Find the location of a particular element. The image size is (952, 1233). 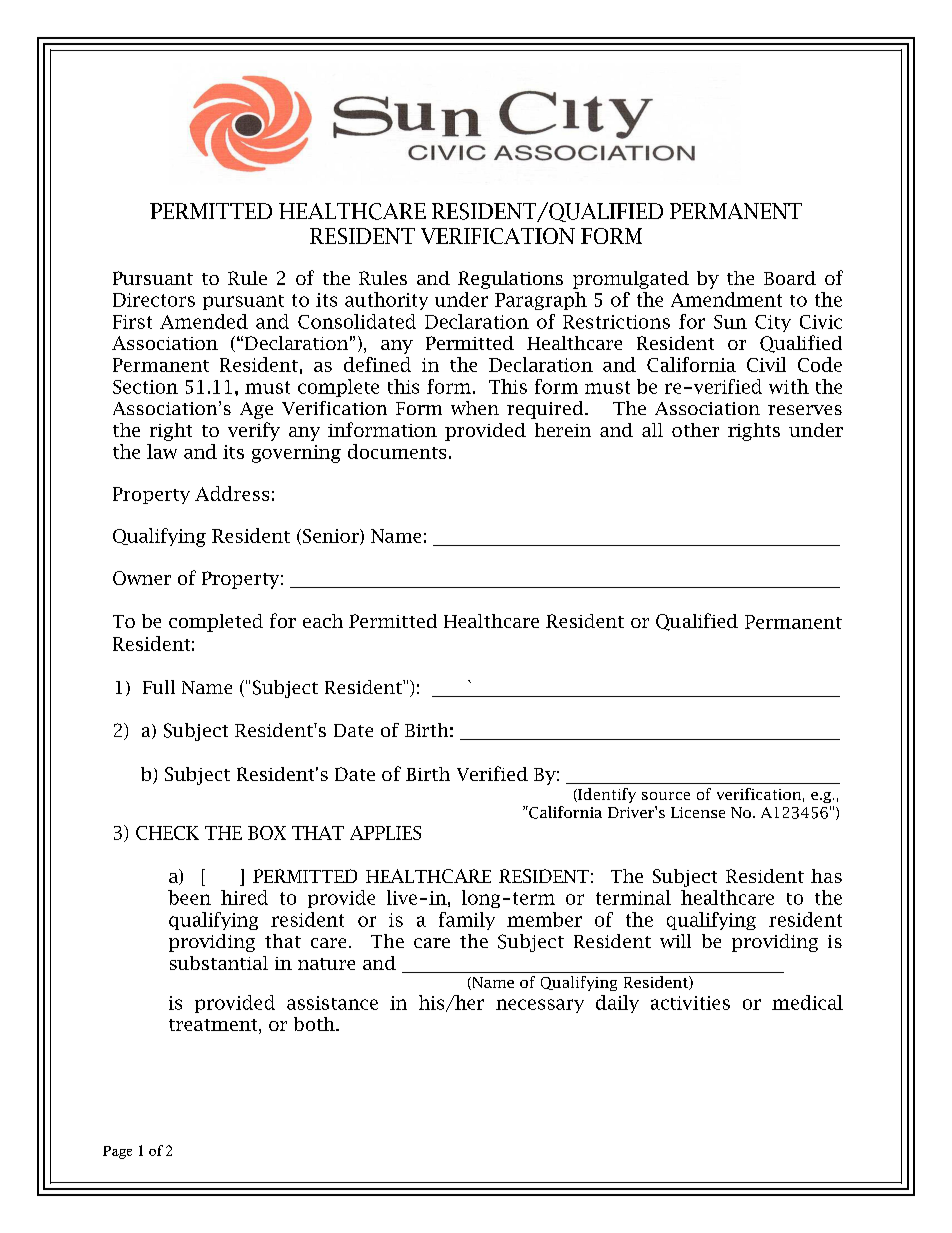

Amended is located at coordinates (204, 321).
